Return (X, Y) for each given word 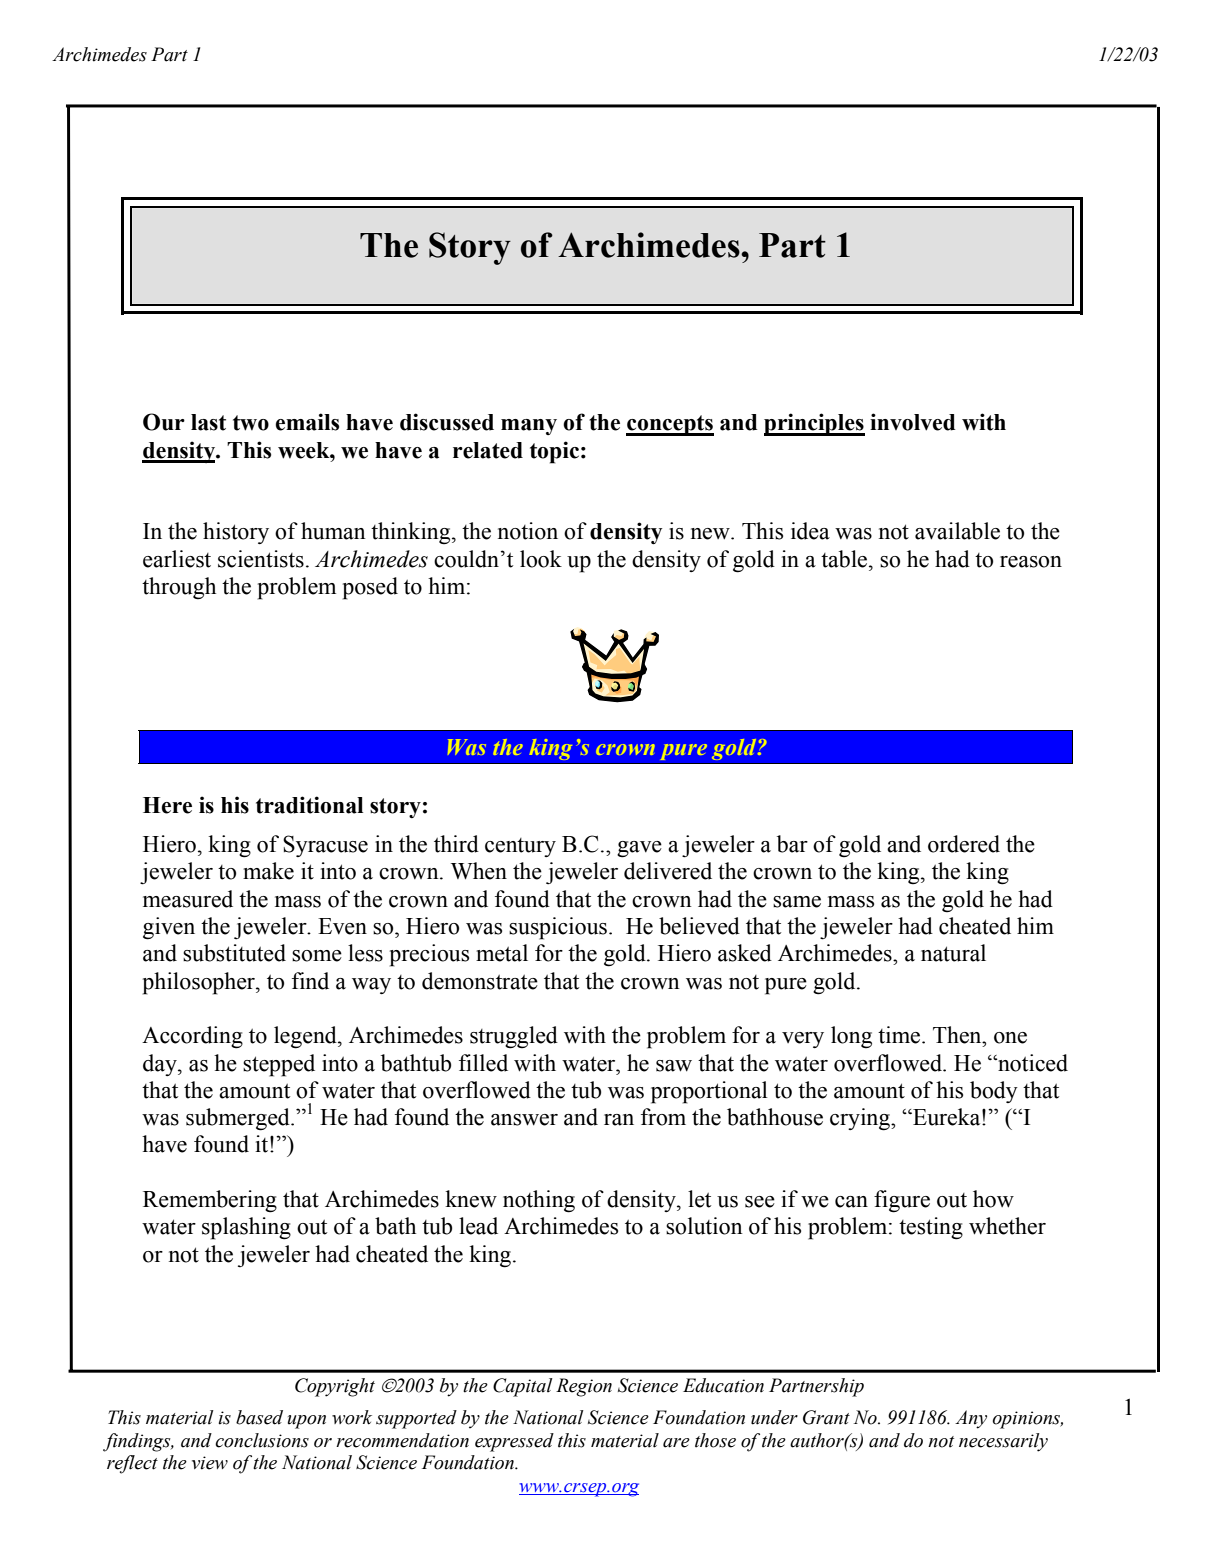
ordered (964, 844)
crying (861, 1119)
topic (554, 452)
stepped (279, 1065)
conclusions (262, 1440)
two (251, 423)
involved (912, 422)
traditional (309, 805)
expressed (514, 1442)
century (520, 847)
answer (524, 1120)
